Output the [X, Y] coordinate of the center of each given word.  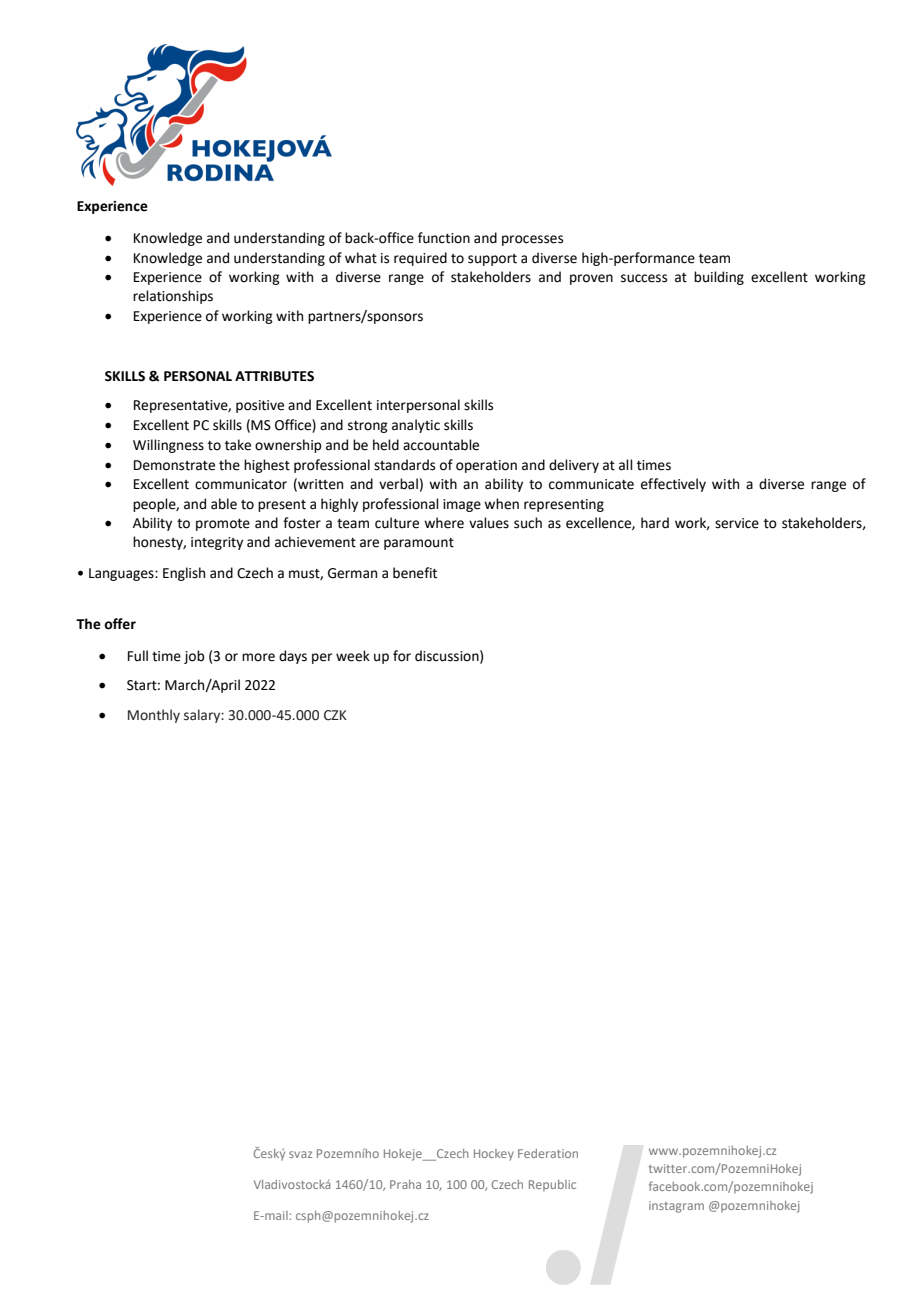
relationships [173, 297]
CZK [335, 715]
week [353, 656]
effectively [673, 485]
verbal [398, 484]
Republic [552, 1186]
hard [655, 523]
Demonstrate [174, 465]
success [644, 278]
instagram [676, 1207]
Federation [548, 1153]
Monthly [154, 716]
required [420, 259]
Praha [405, 1184]
